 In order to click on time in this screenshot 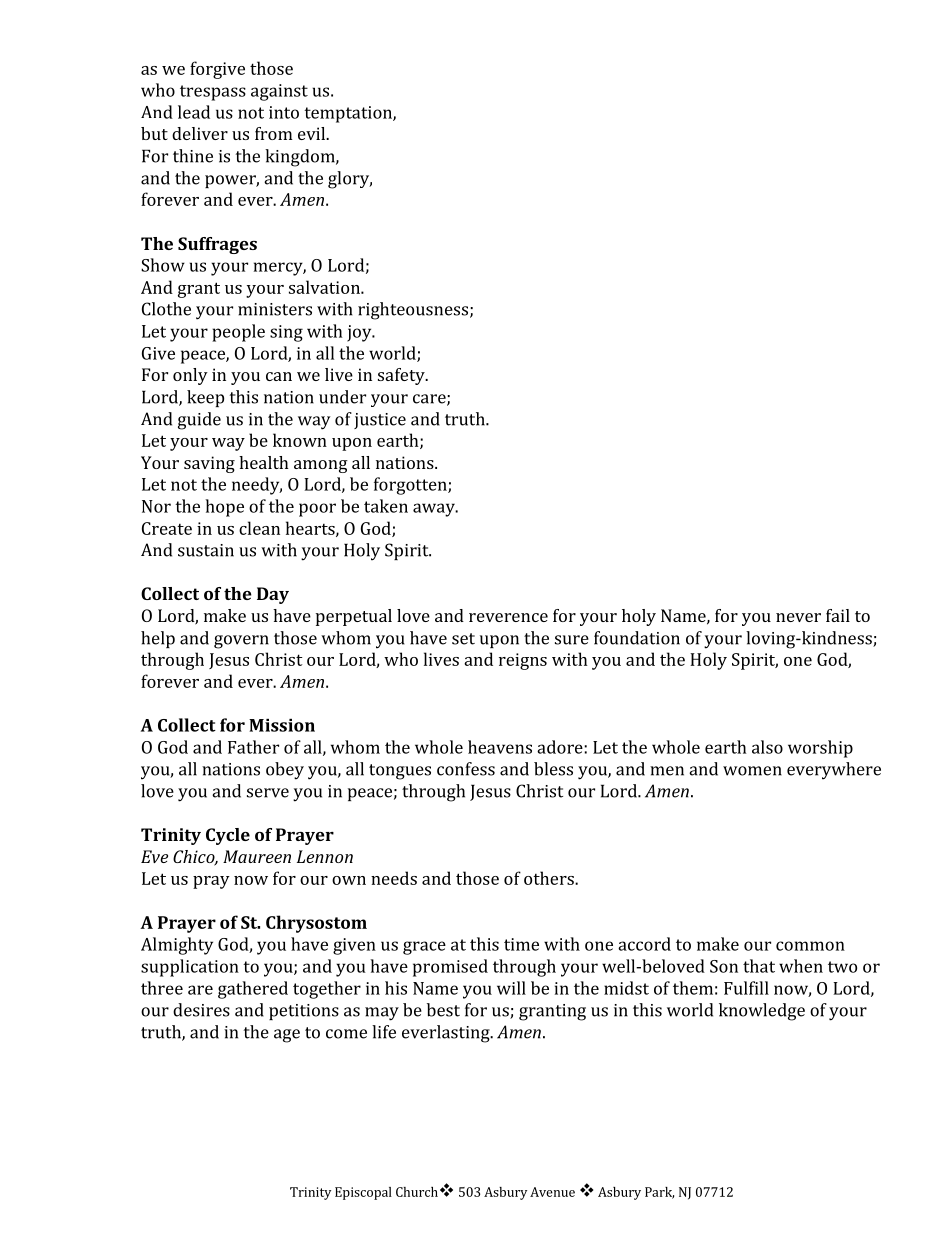, I will do `click(521, 944)`.
